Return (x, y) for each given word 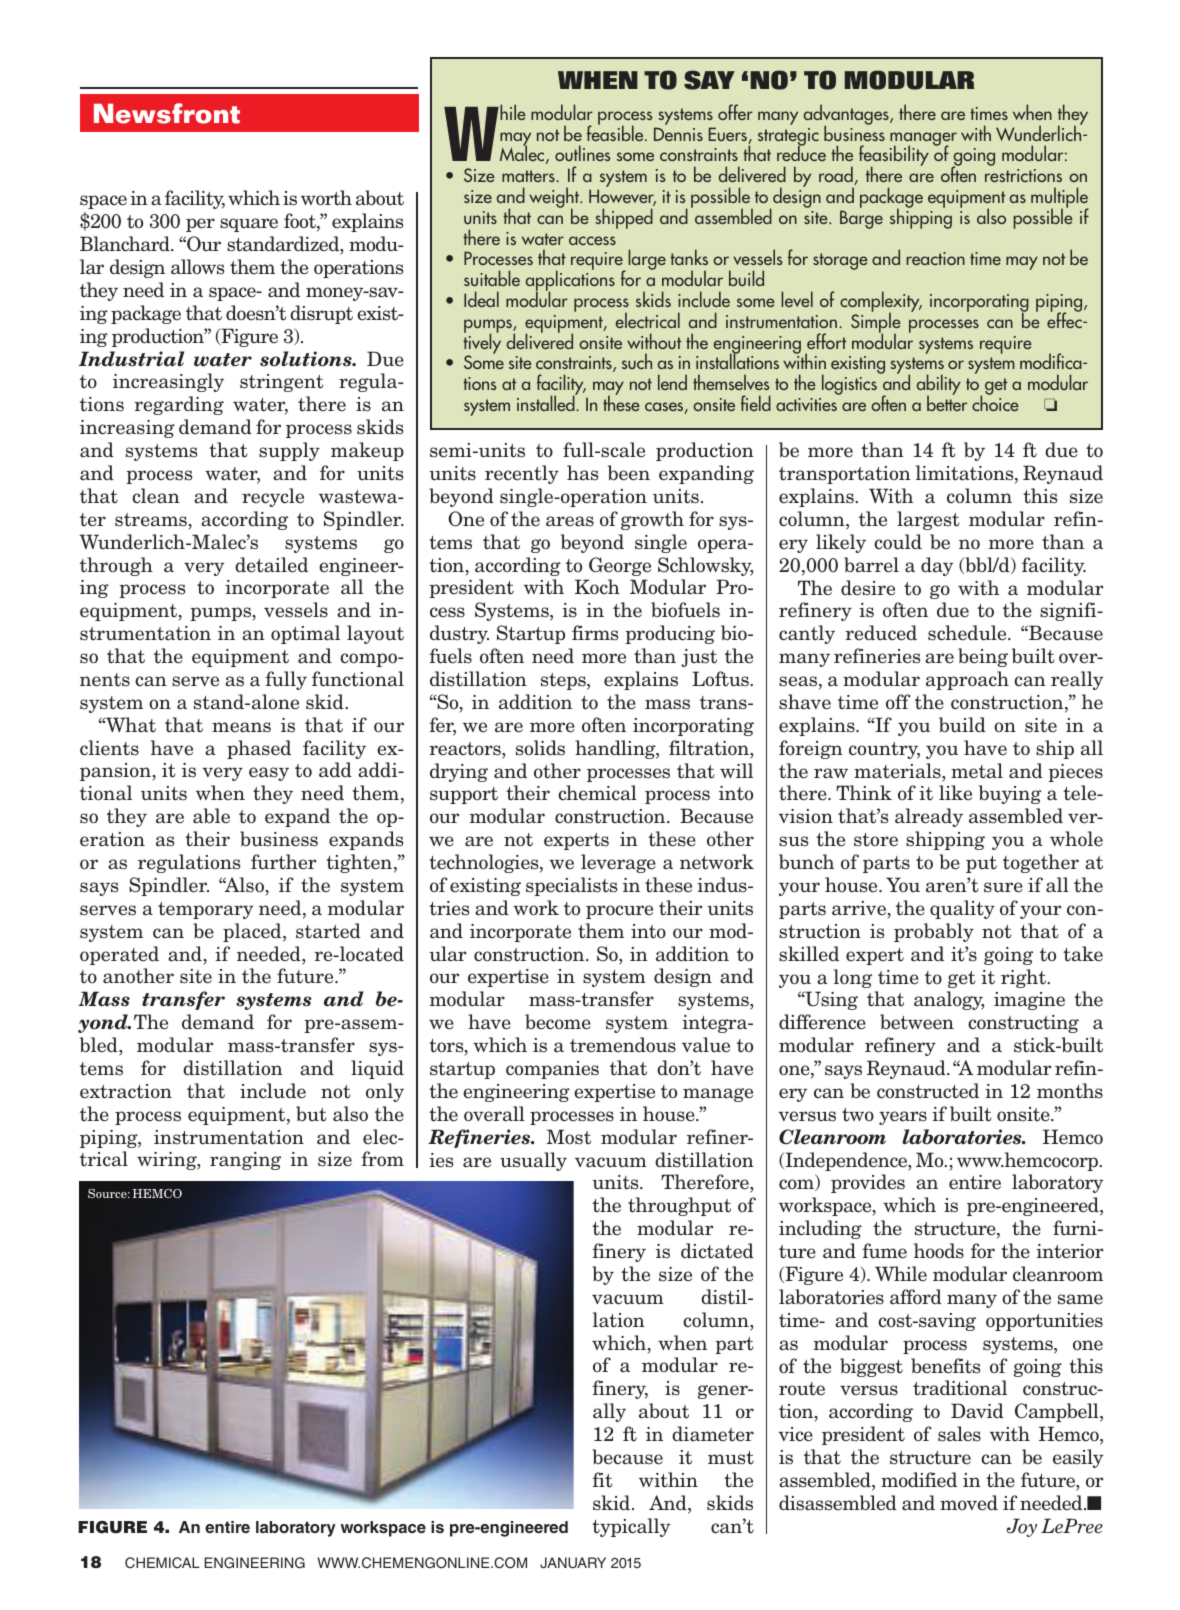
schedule (968, 633)
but (311, 1114)
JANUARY (573, 1563)
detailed (271, 565)
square (249, 225)
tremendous (623, 1045)
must (731, 1458)
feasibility (894, 157)
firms (595, 633)
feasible (616, 132)
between (917, 1022)
